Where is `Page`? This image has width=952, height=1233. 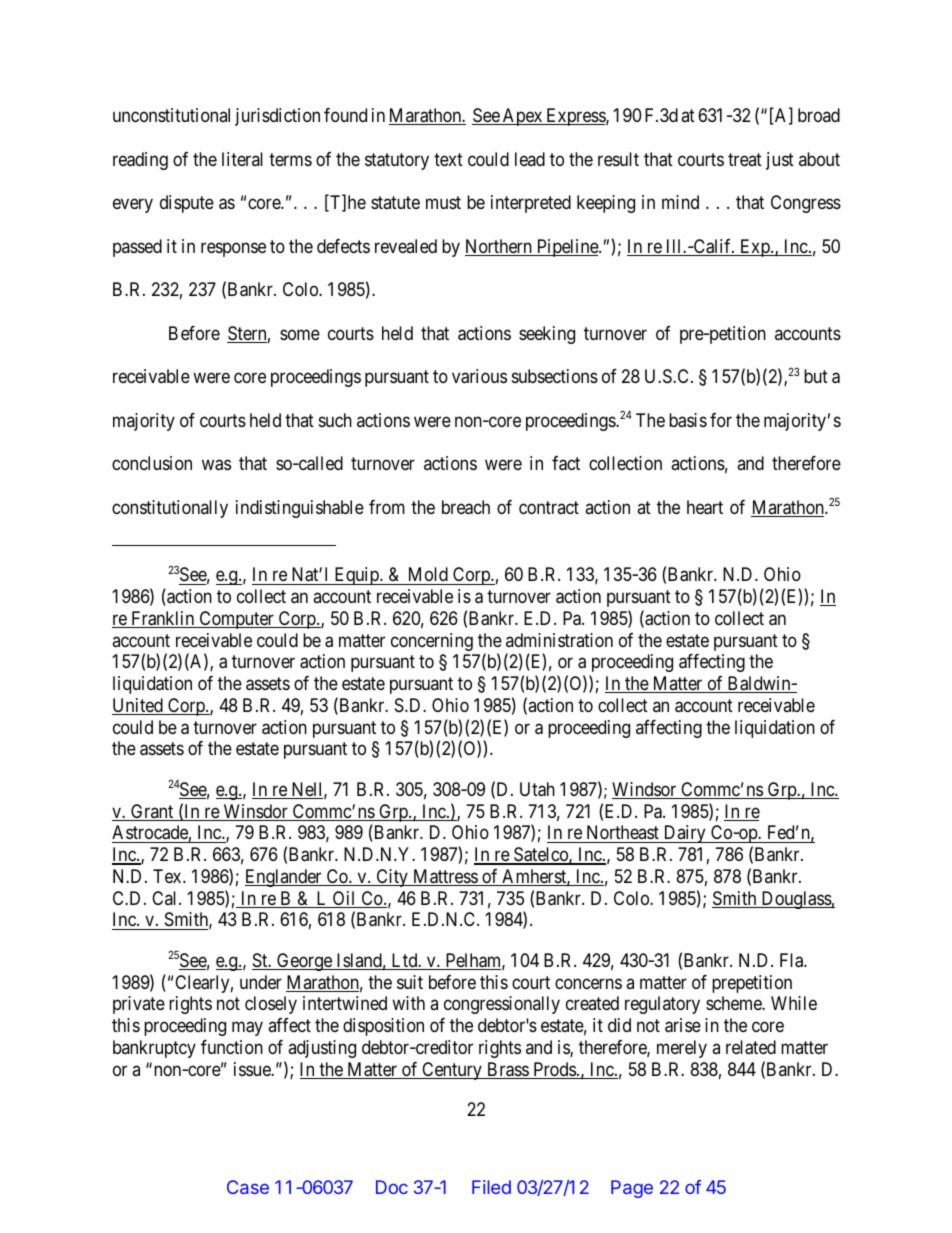 Page is located at coordinates (632, 1189).
